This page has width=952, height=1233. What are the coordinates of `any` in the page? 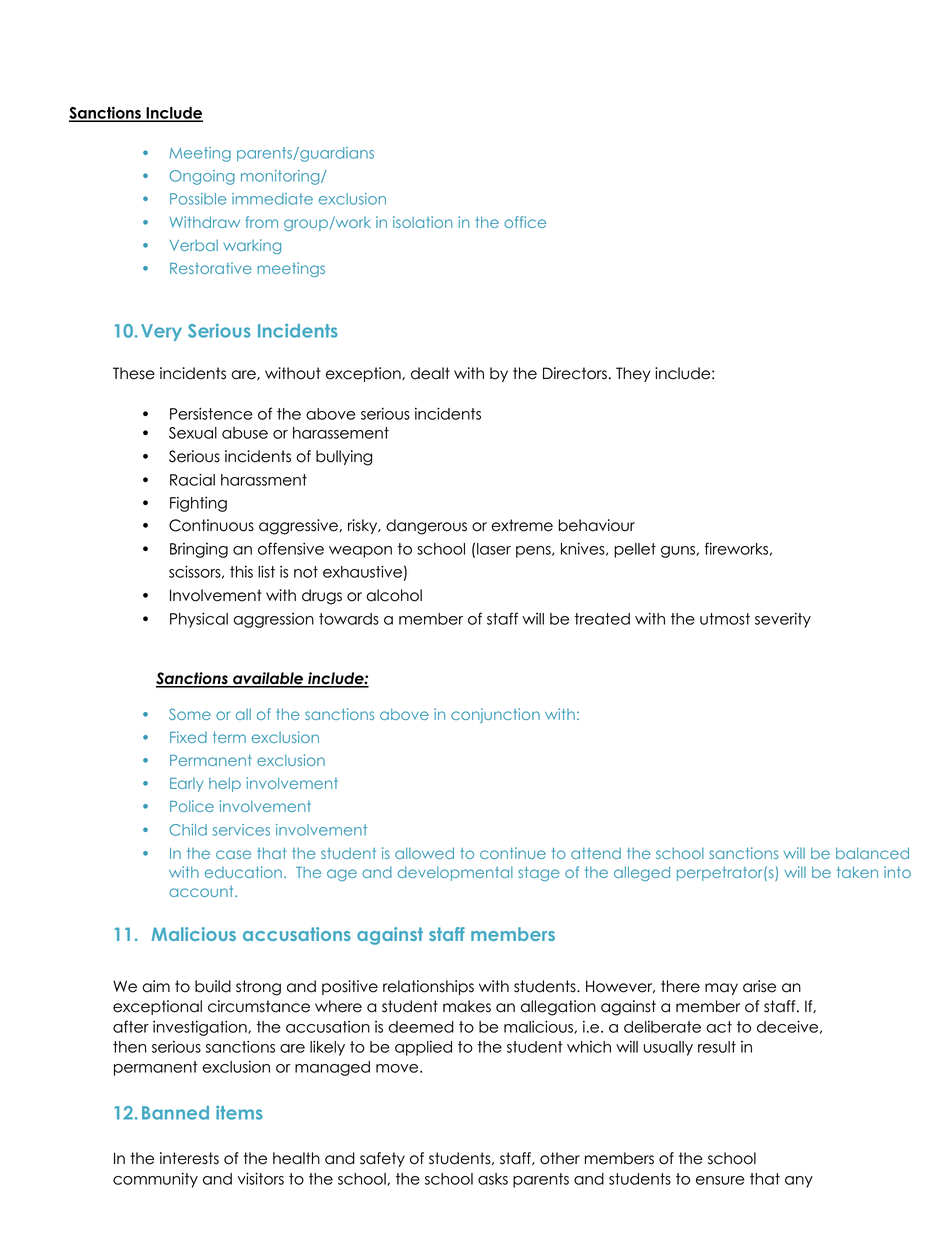 It's located at (799, 1182).
